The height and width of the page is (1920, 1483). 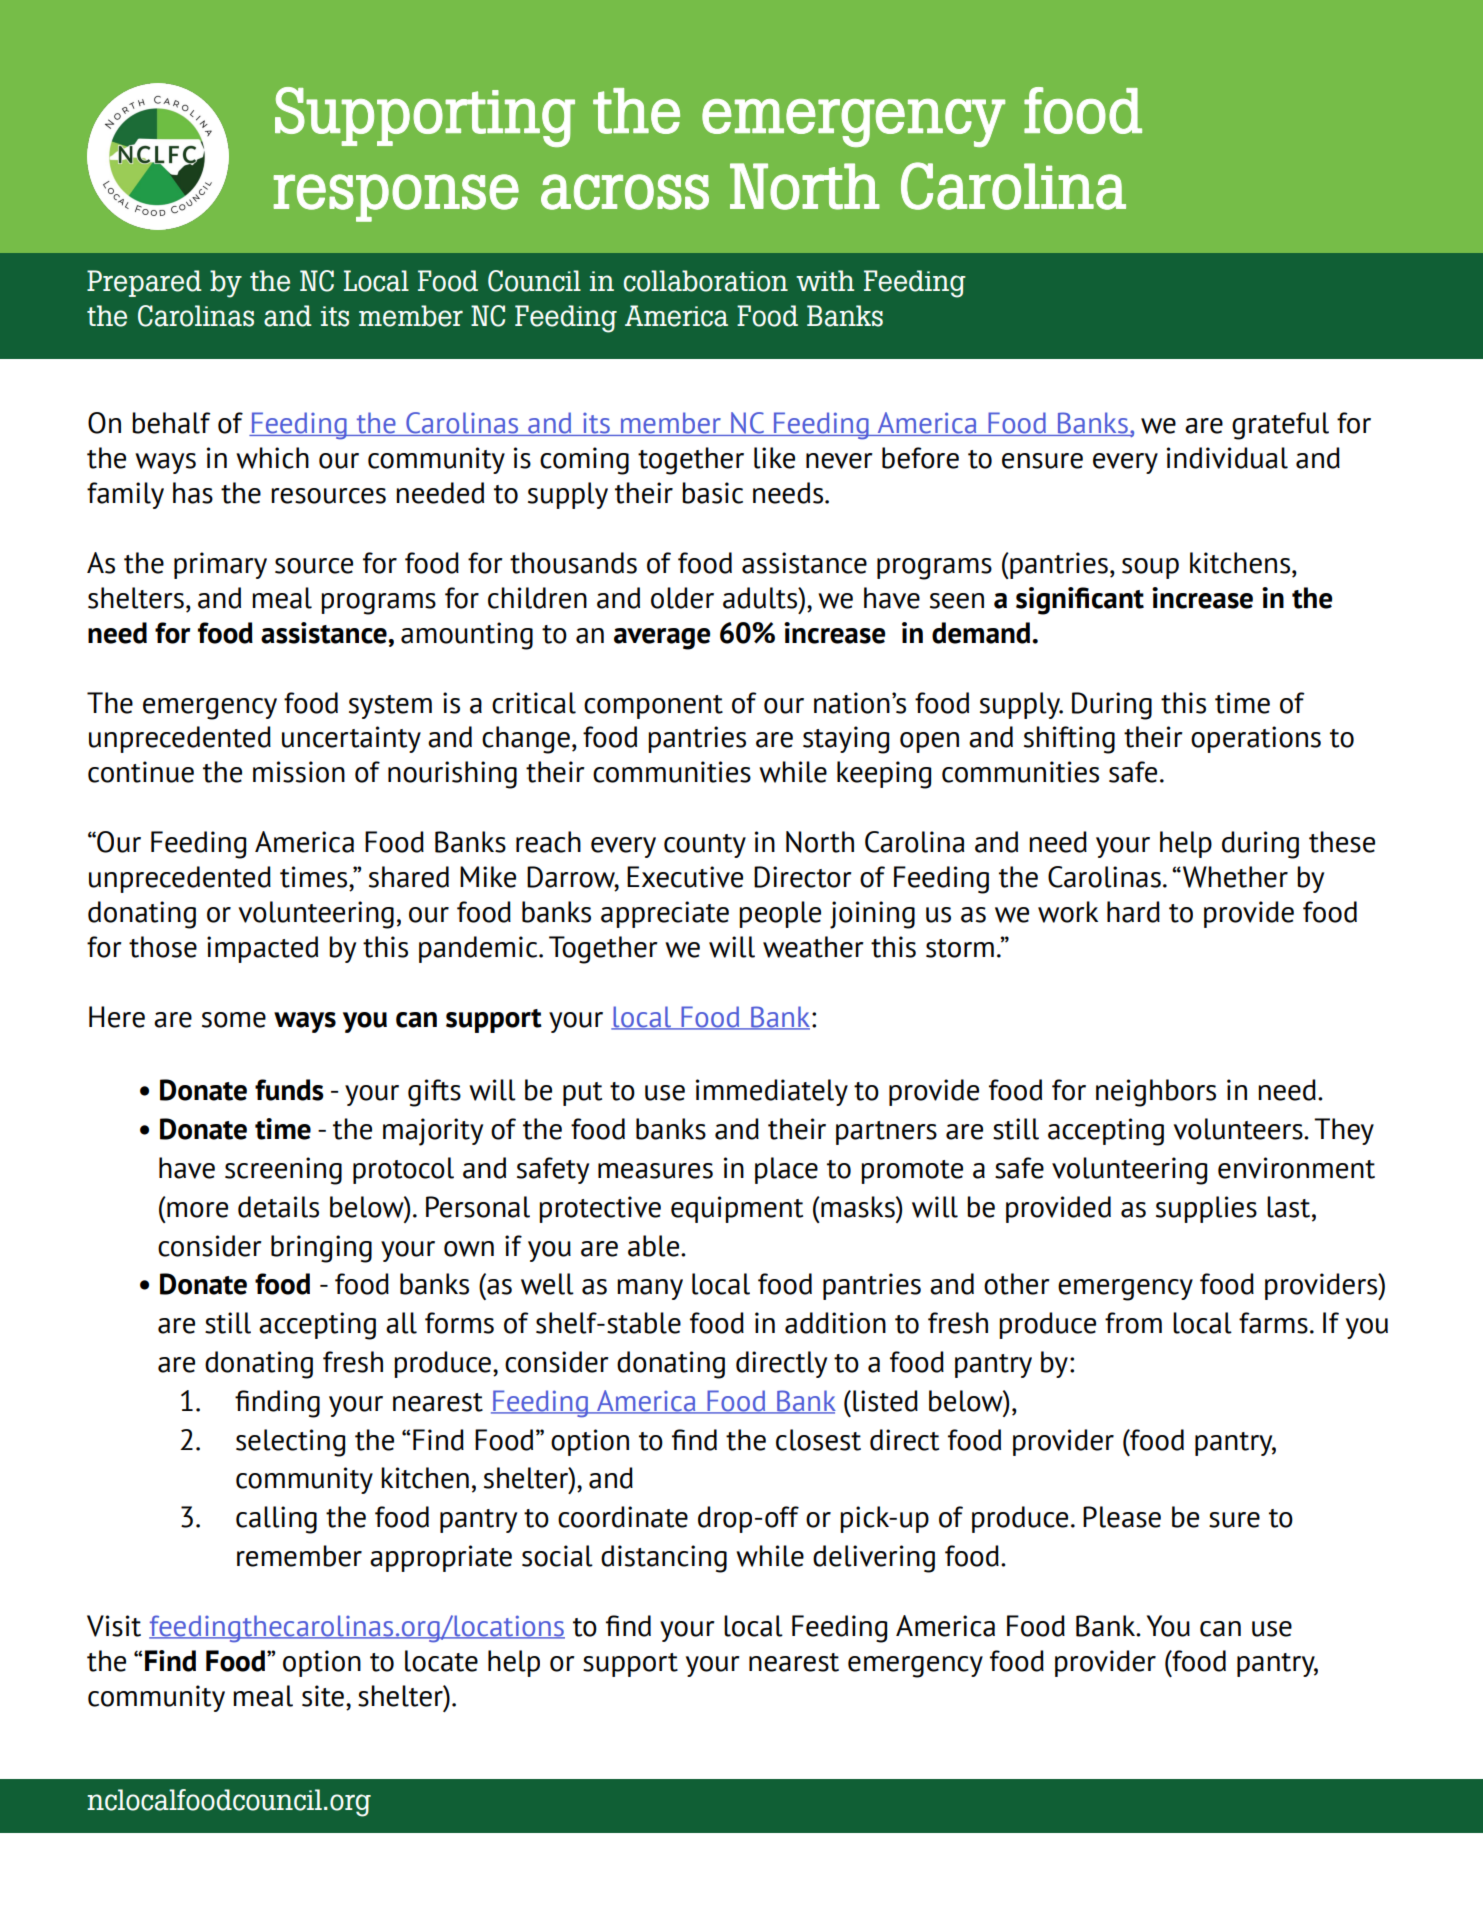 I want to click on impacted, so click(x=262, y=949).
